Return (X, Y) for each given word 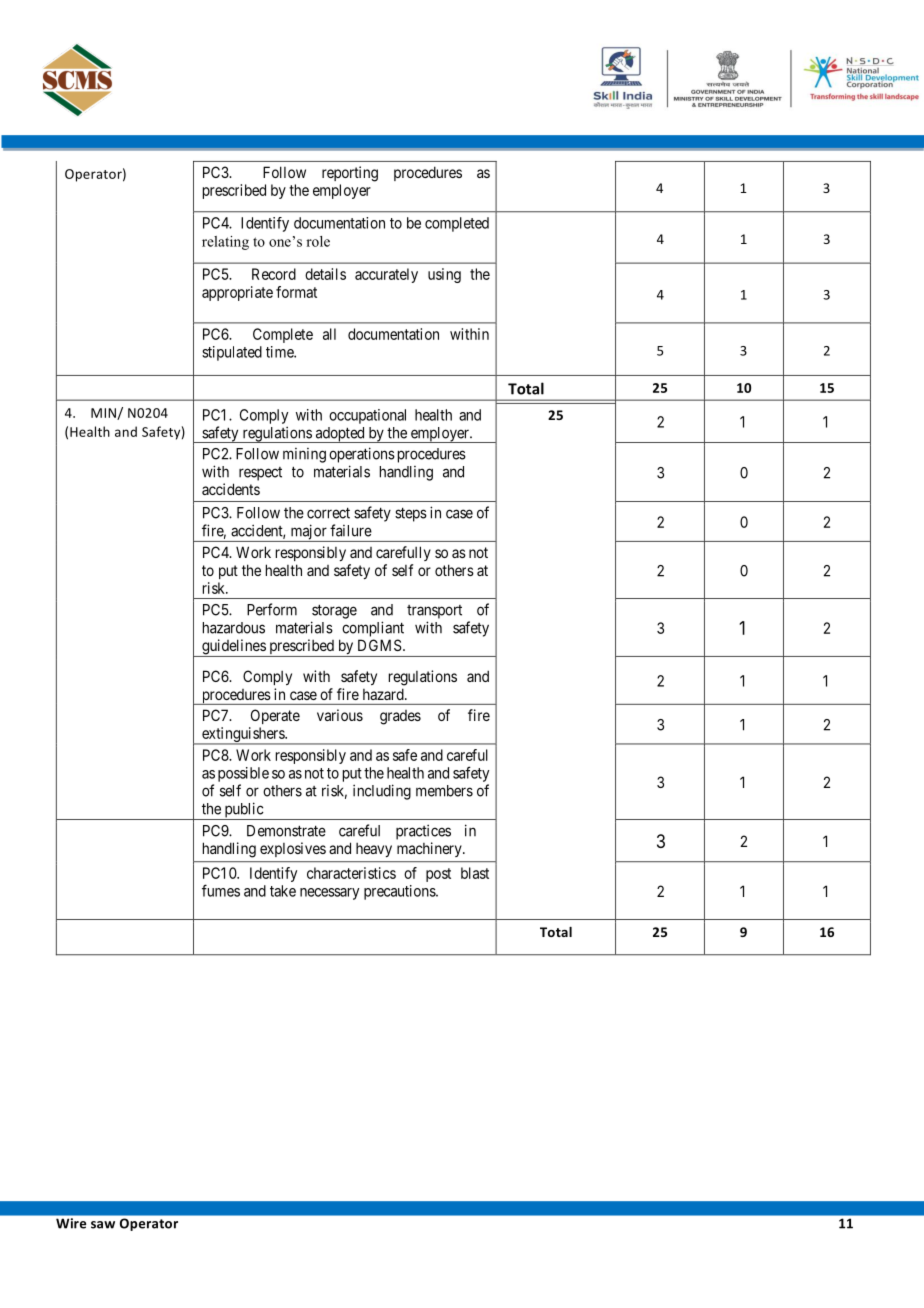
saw (103, 1225)
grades (400, 717)
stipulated (232, 353)
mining (304, 455)
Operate (275, 716)
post (438, 875)
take (283, 891)
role (318, 241)
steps (411, 514)
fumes (221, 890)
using (444, 275)
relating (225, 243)
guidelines (233, 648)
